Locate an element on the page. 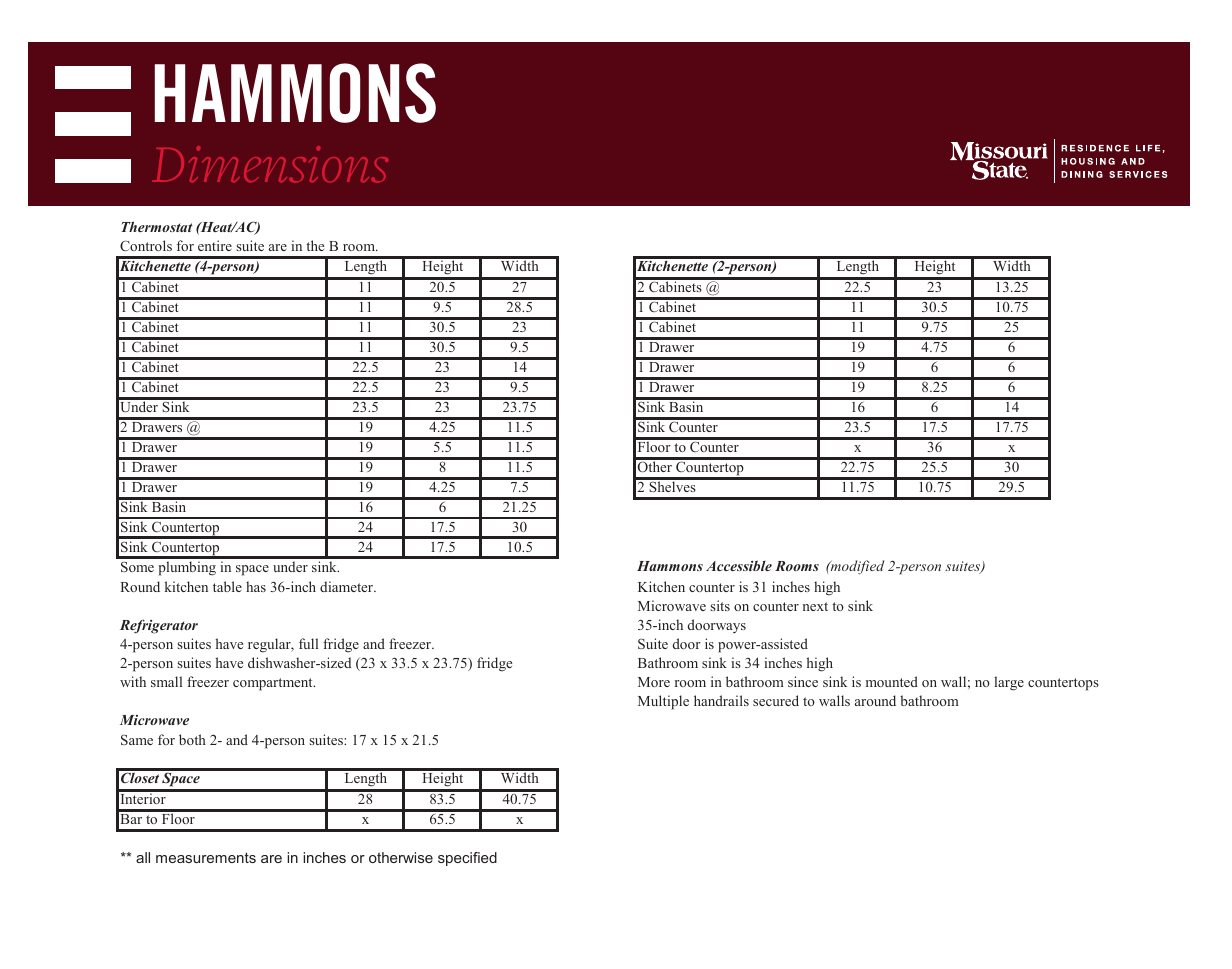  Thermostat is located at coordinates (157, 226).
